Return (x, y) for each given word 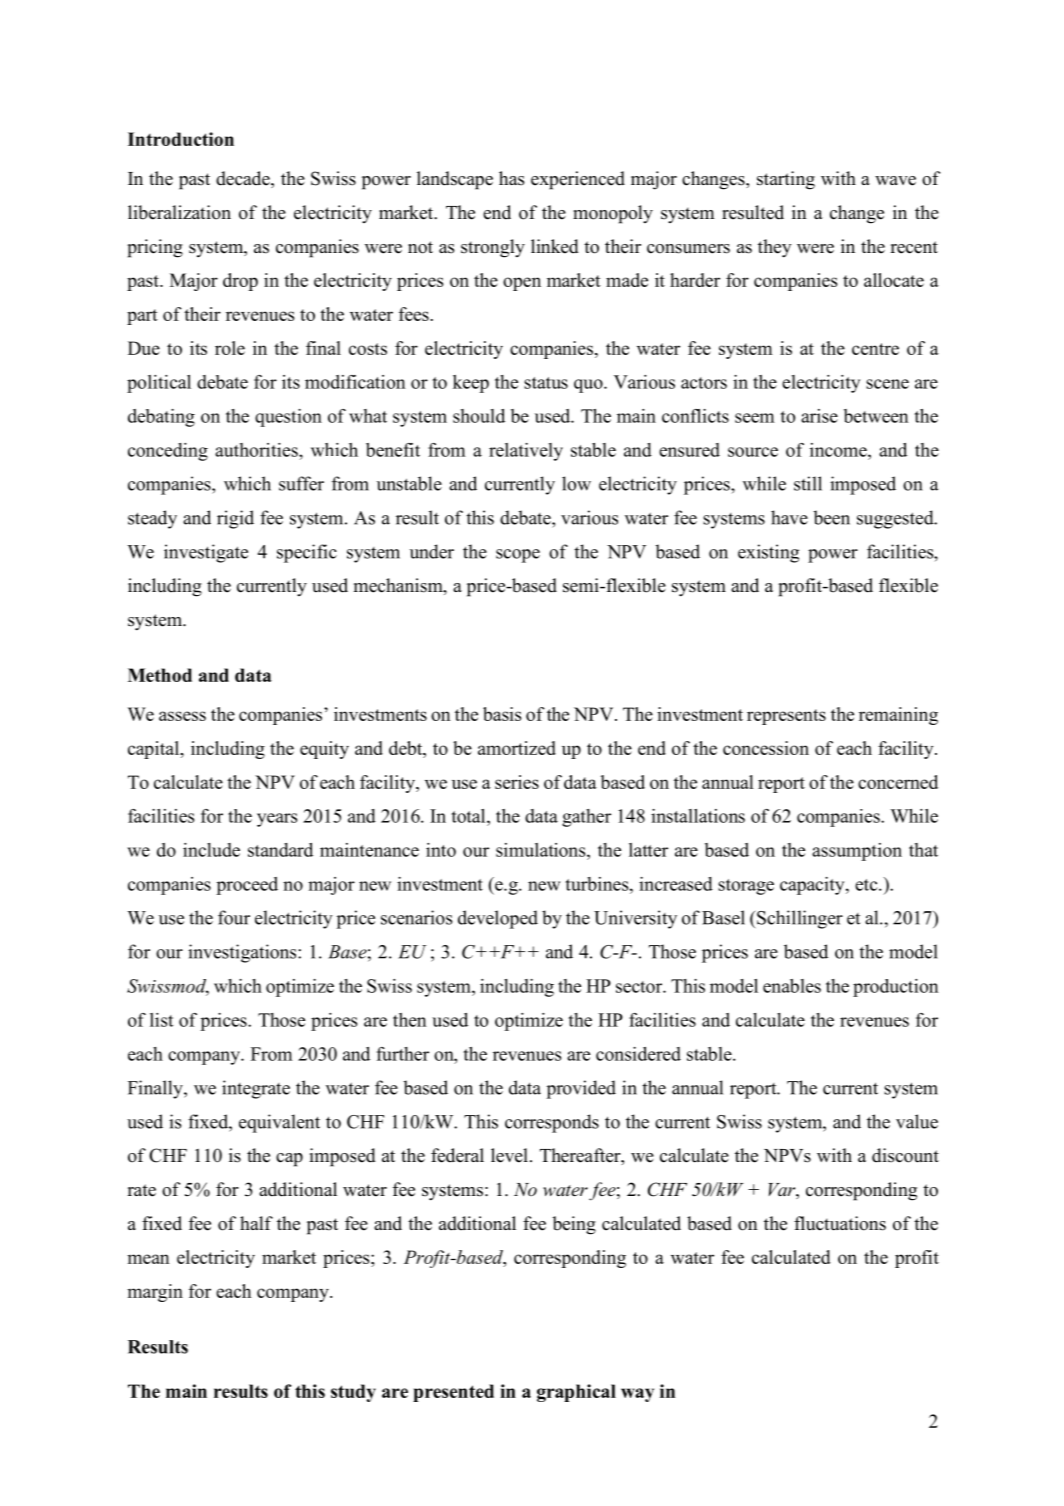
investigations (243, 953)
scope (518, 556)
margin (155, 1293)
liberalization (179, 212)
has (511, 178)
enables (792, 986)
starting (786, 180)
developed (498, 919)
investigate (206, 553)
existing (768, 553)
